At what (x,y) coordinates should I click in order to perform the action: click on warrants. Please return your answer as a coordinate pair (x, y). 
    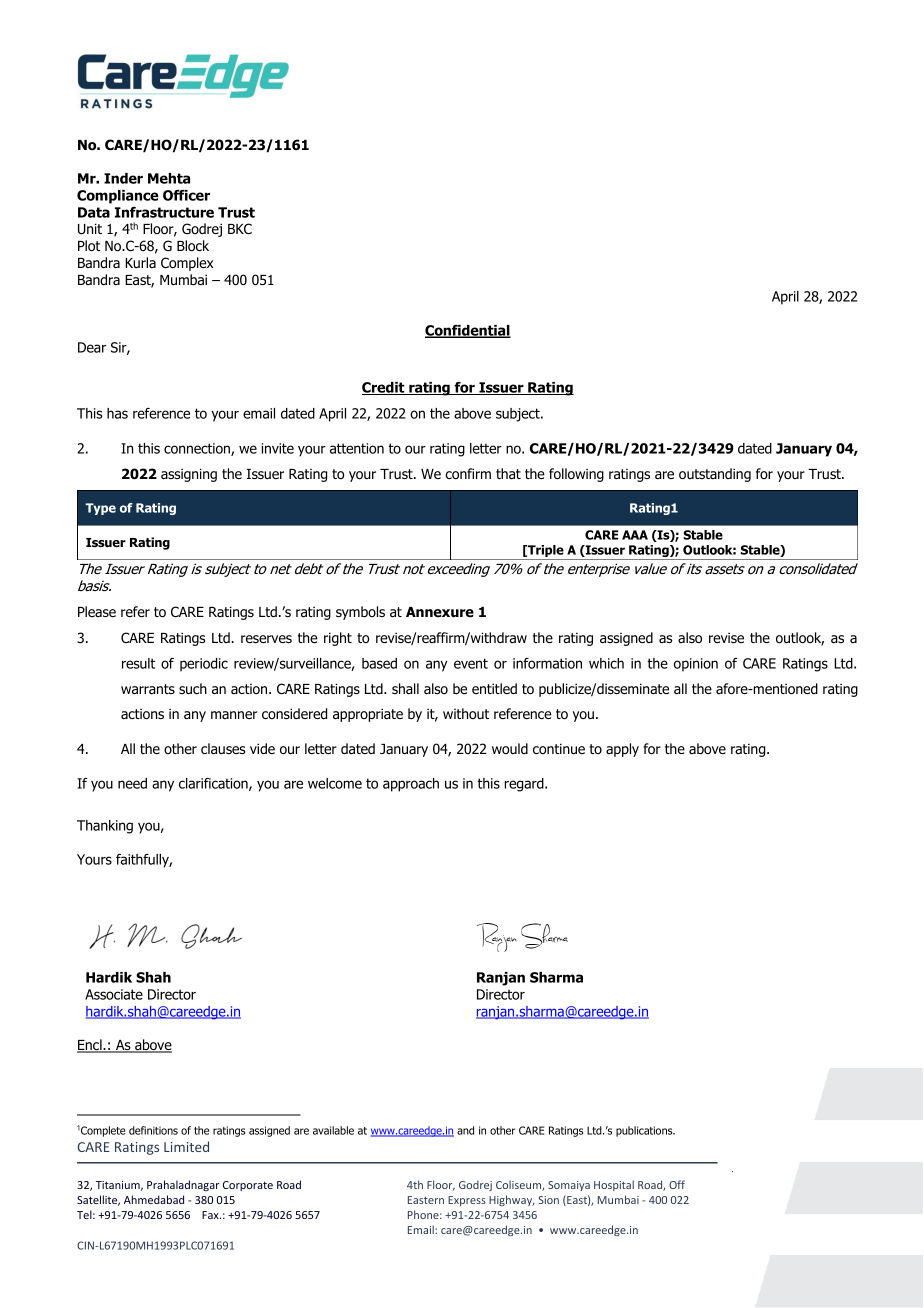
    Looking at the image, I should click on (148, 689).
